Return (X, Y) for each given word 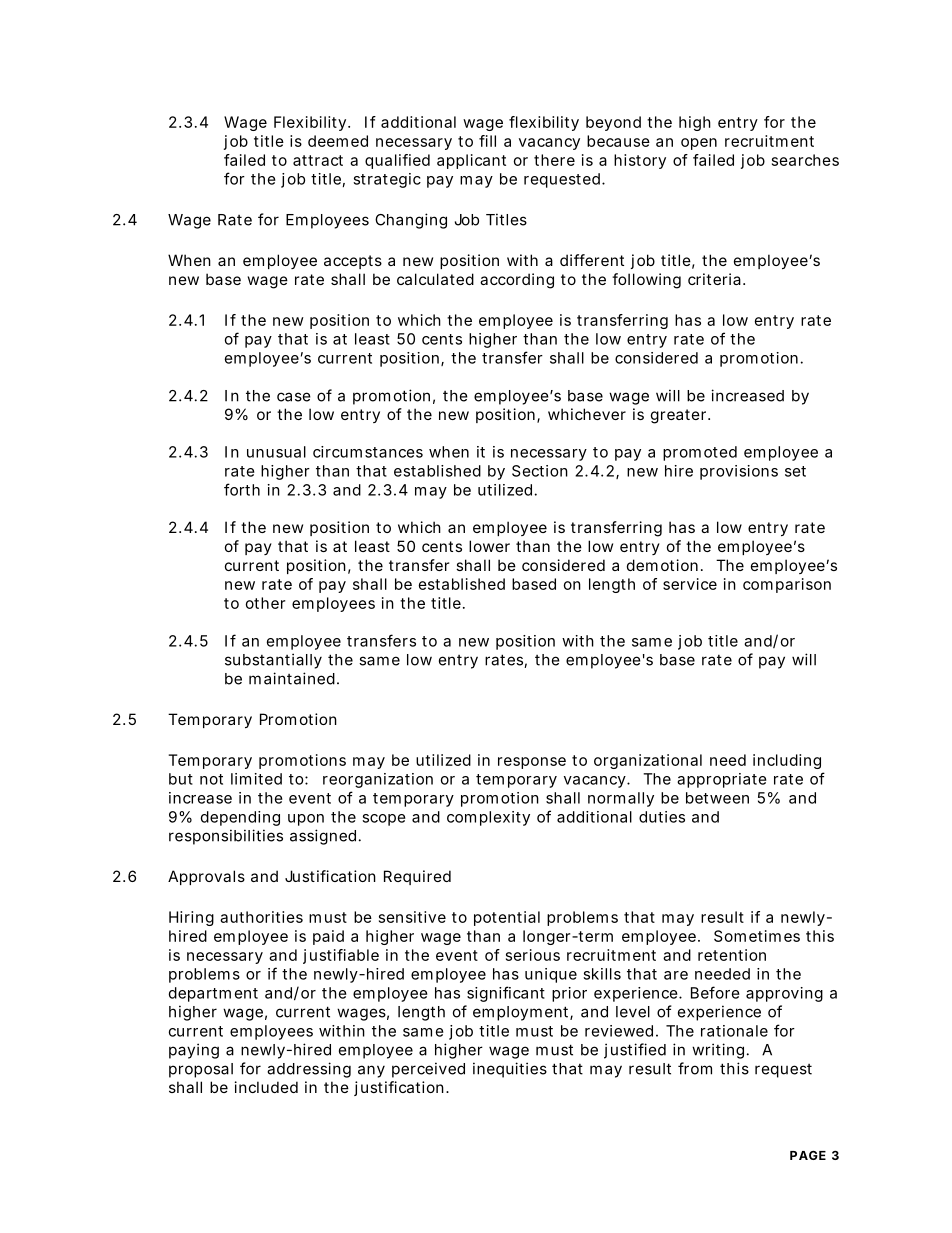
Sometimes (757, 936)
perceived (428, 1070)
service (690, 584)
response (532, 763)
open (699, 144)
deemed (338, 141)
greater (680, 416)
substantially (273, 661)
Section (540, 471)
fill (487, 141)
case (294, 397)
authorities (261, 917)
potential (507, 918)
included (266, 1087)
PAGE (808, 1155)
